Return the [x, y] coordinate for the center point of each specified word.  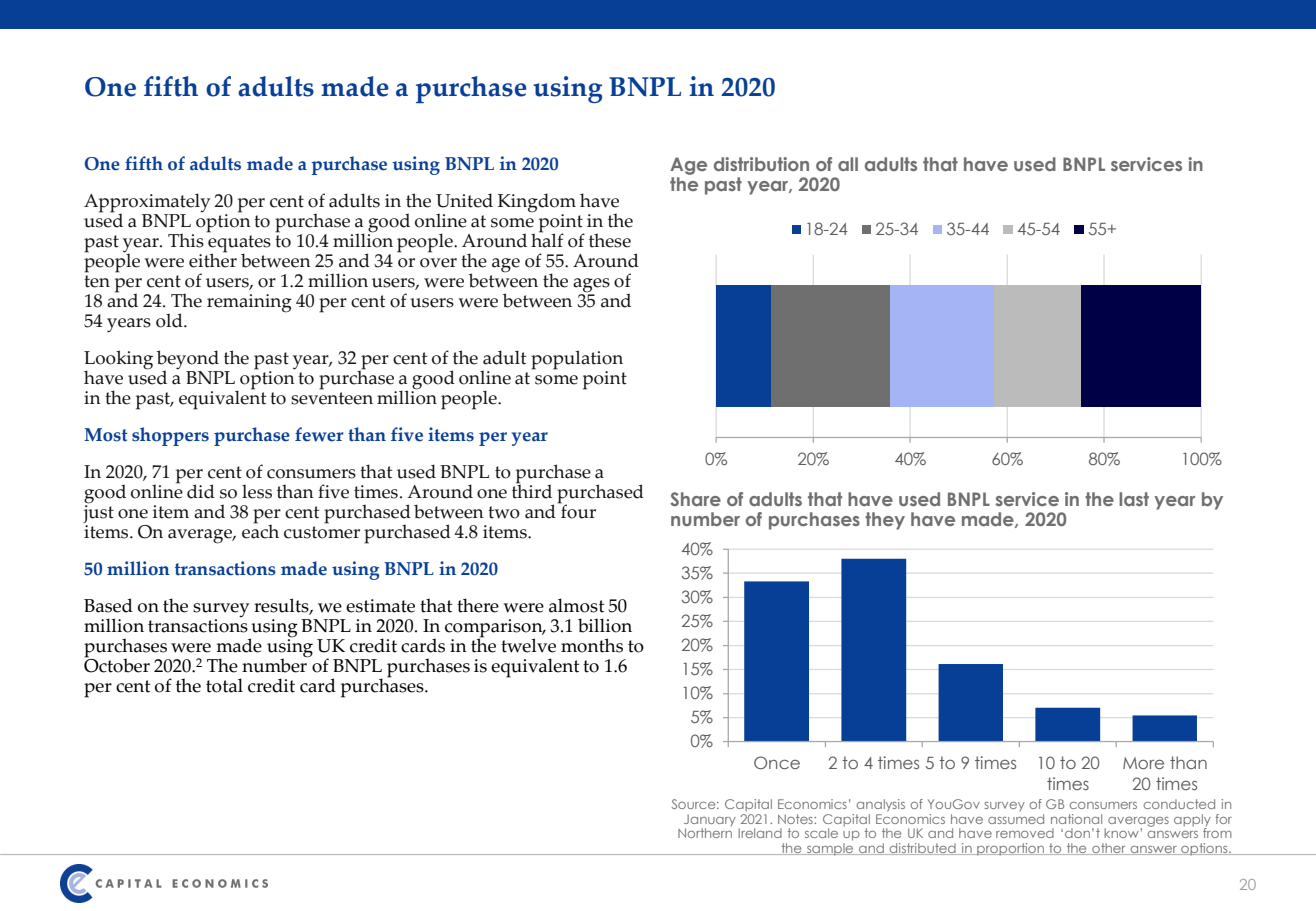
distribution [761, 164]
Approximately [147, 203]
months [592, 645]
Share [695, 499]
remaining [249, 303]
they [885, 521]
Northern [705, 833]
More [1143, 763]
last [1134, 499]
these [610, 240]
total [224, 685]
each [260, 530]
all [848, 164]
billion [605, 625]
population [577, 361]
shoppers [170, 436]
